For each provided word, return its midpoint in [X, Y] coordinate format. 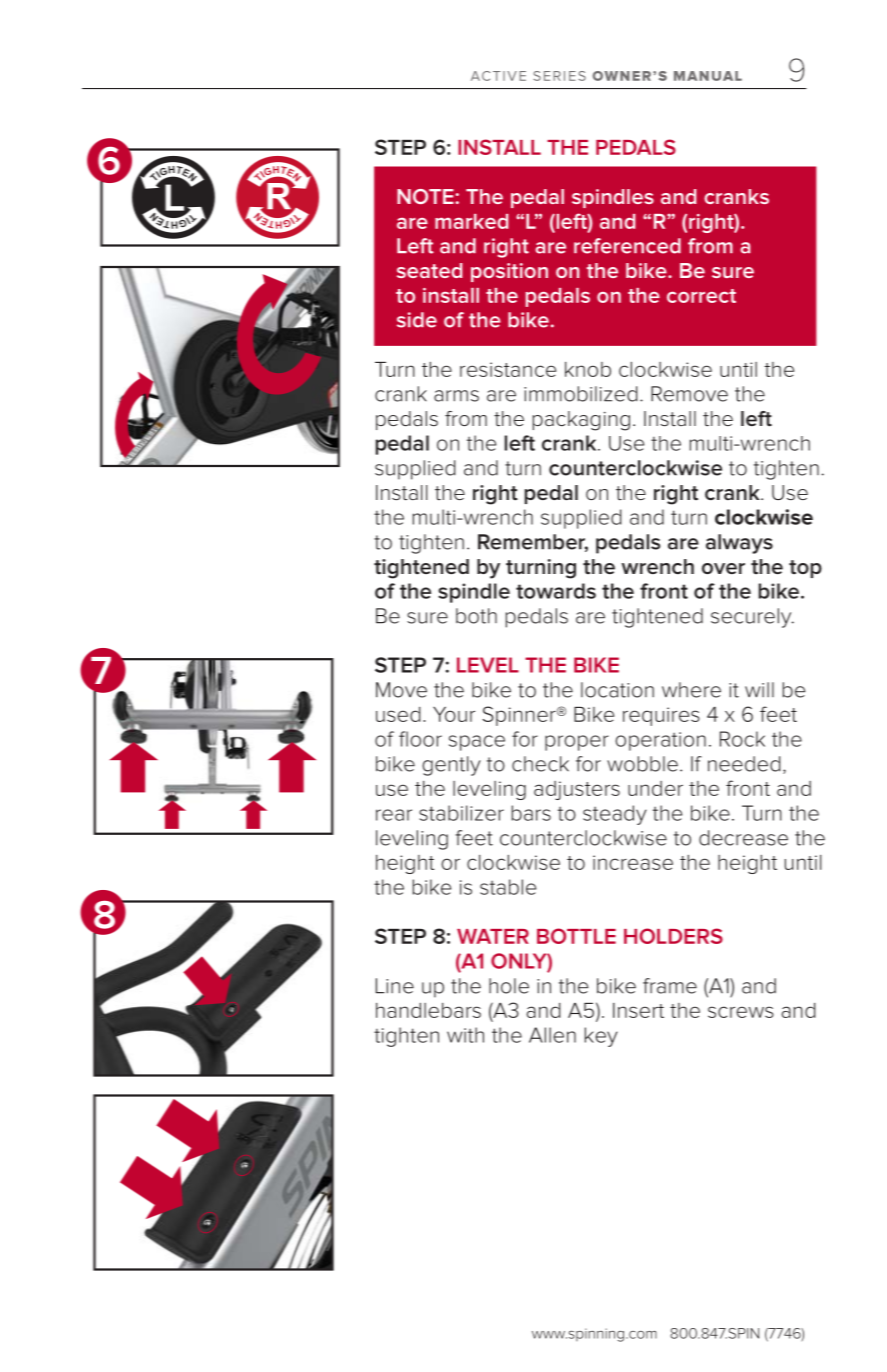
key [601, 1037]
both [476, 616]
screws [741, 1012]
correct [701, 296]
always [739, 544]
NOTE [425, 196]
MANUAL [708, 76]
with [465, 1035]
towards [556, 591]
